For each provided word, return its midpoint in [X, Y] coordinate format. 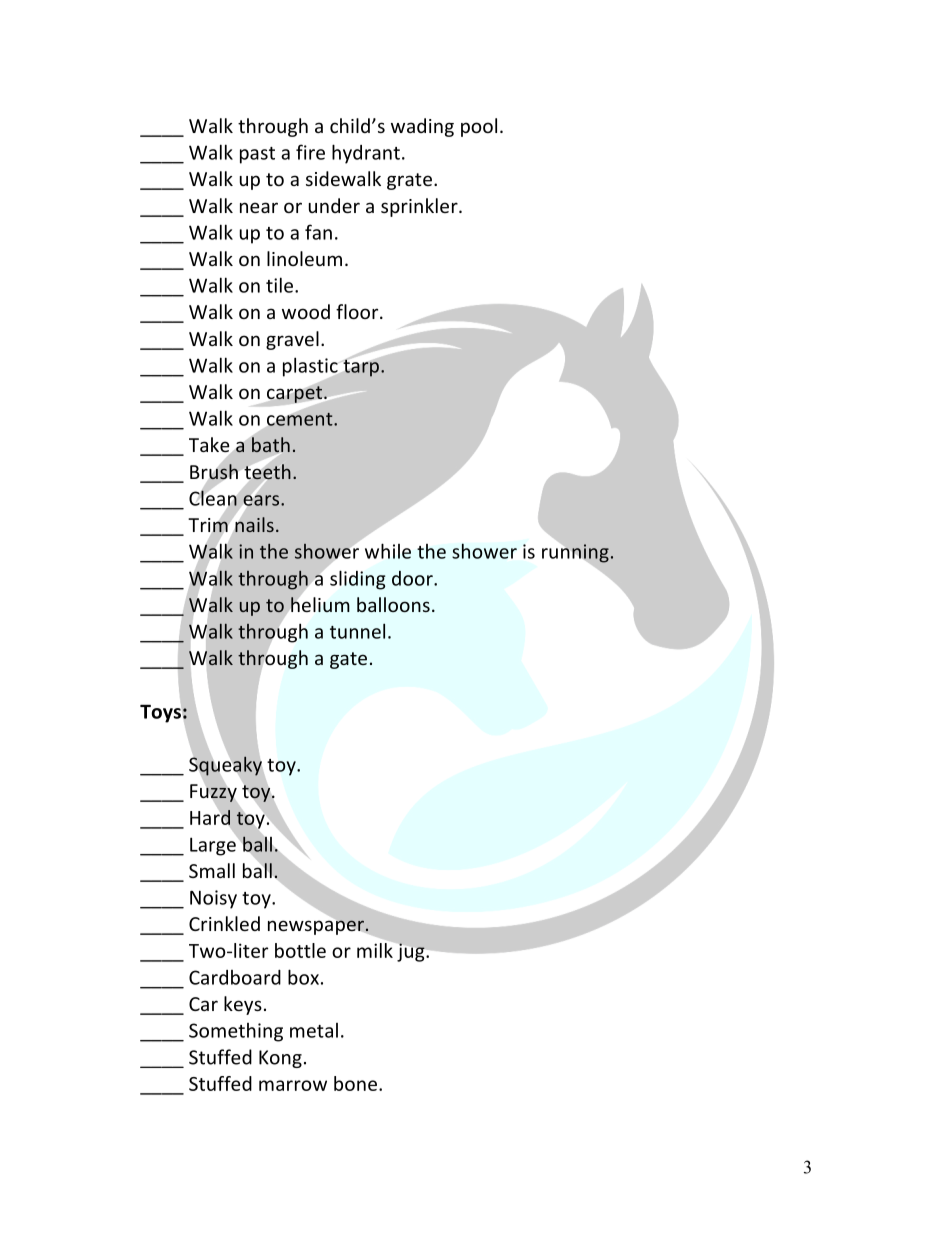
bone [355, 1083]
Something [236, 1032]
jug [412, 952]
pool [479, 127]
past [257, 155]
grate [409, 181]
